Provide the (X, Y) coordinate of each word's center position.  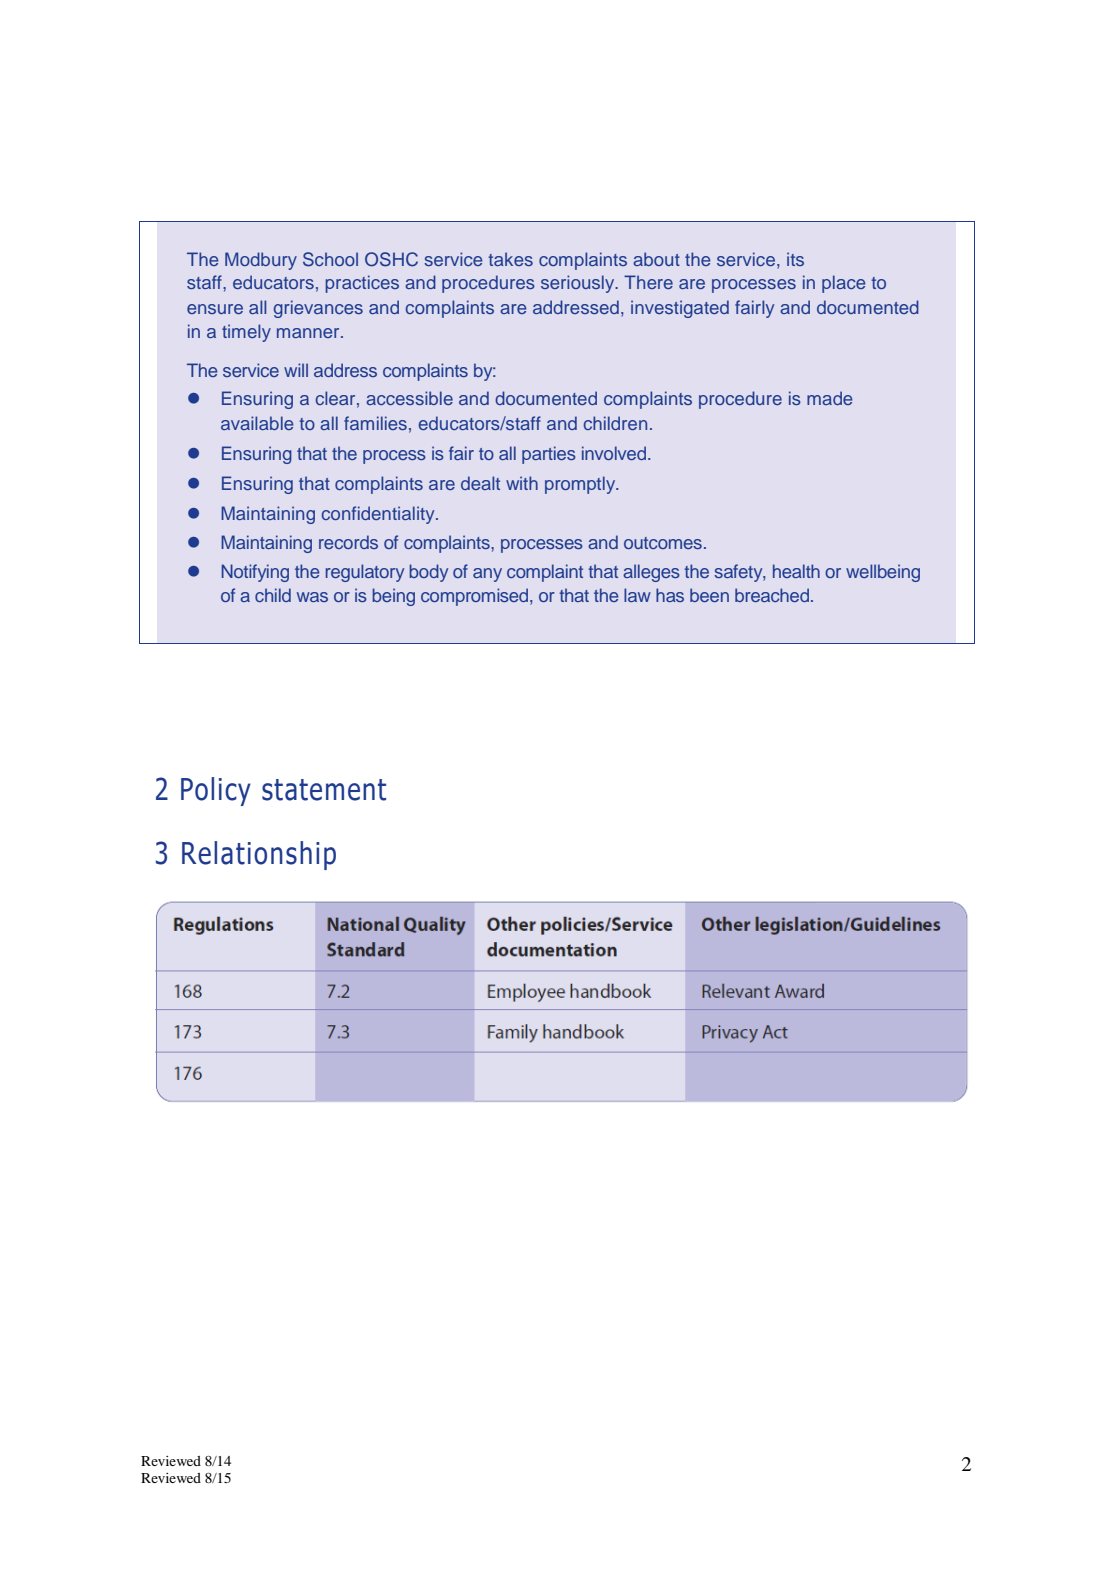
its (795, 259)
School (330, 259)
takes (510, 259)
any (487, 575)
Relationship (259, 855)
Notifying (255, 573)
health (796, 571)
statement (324, 790)
